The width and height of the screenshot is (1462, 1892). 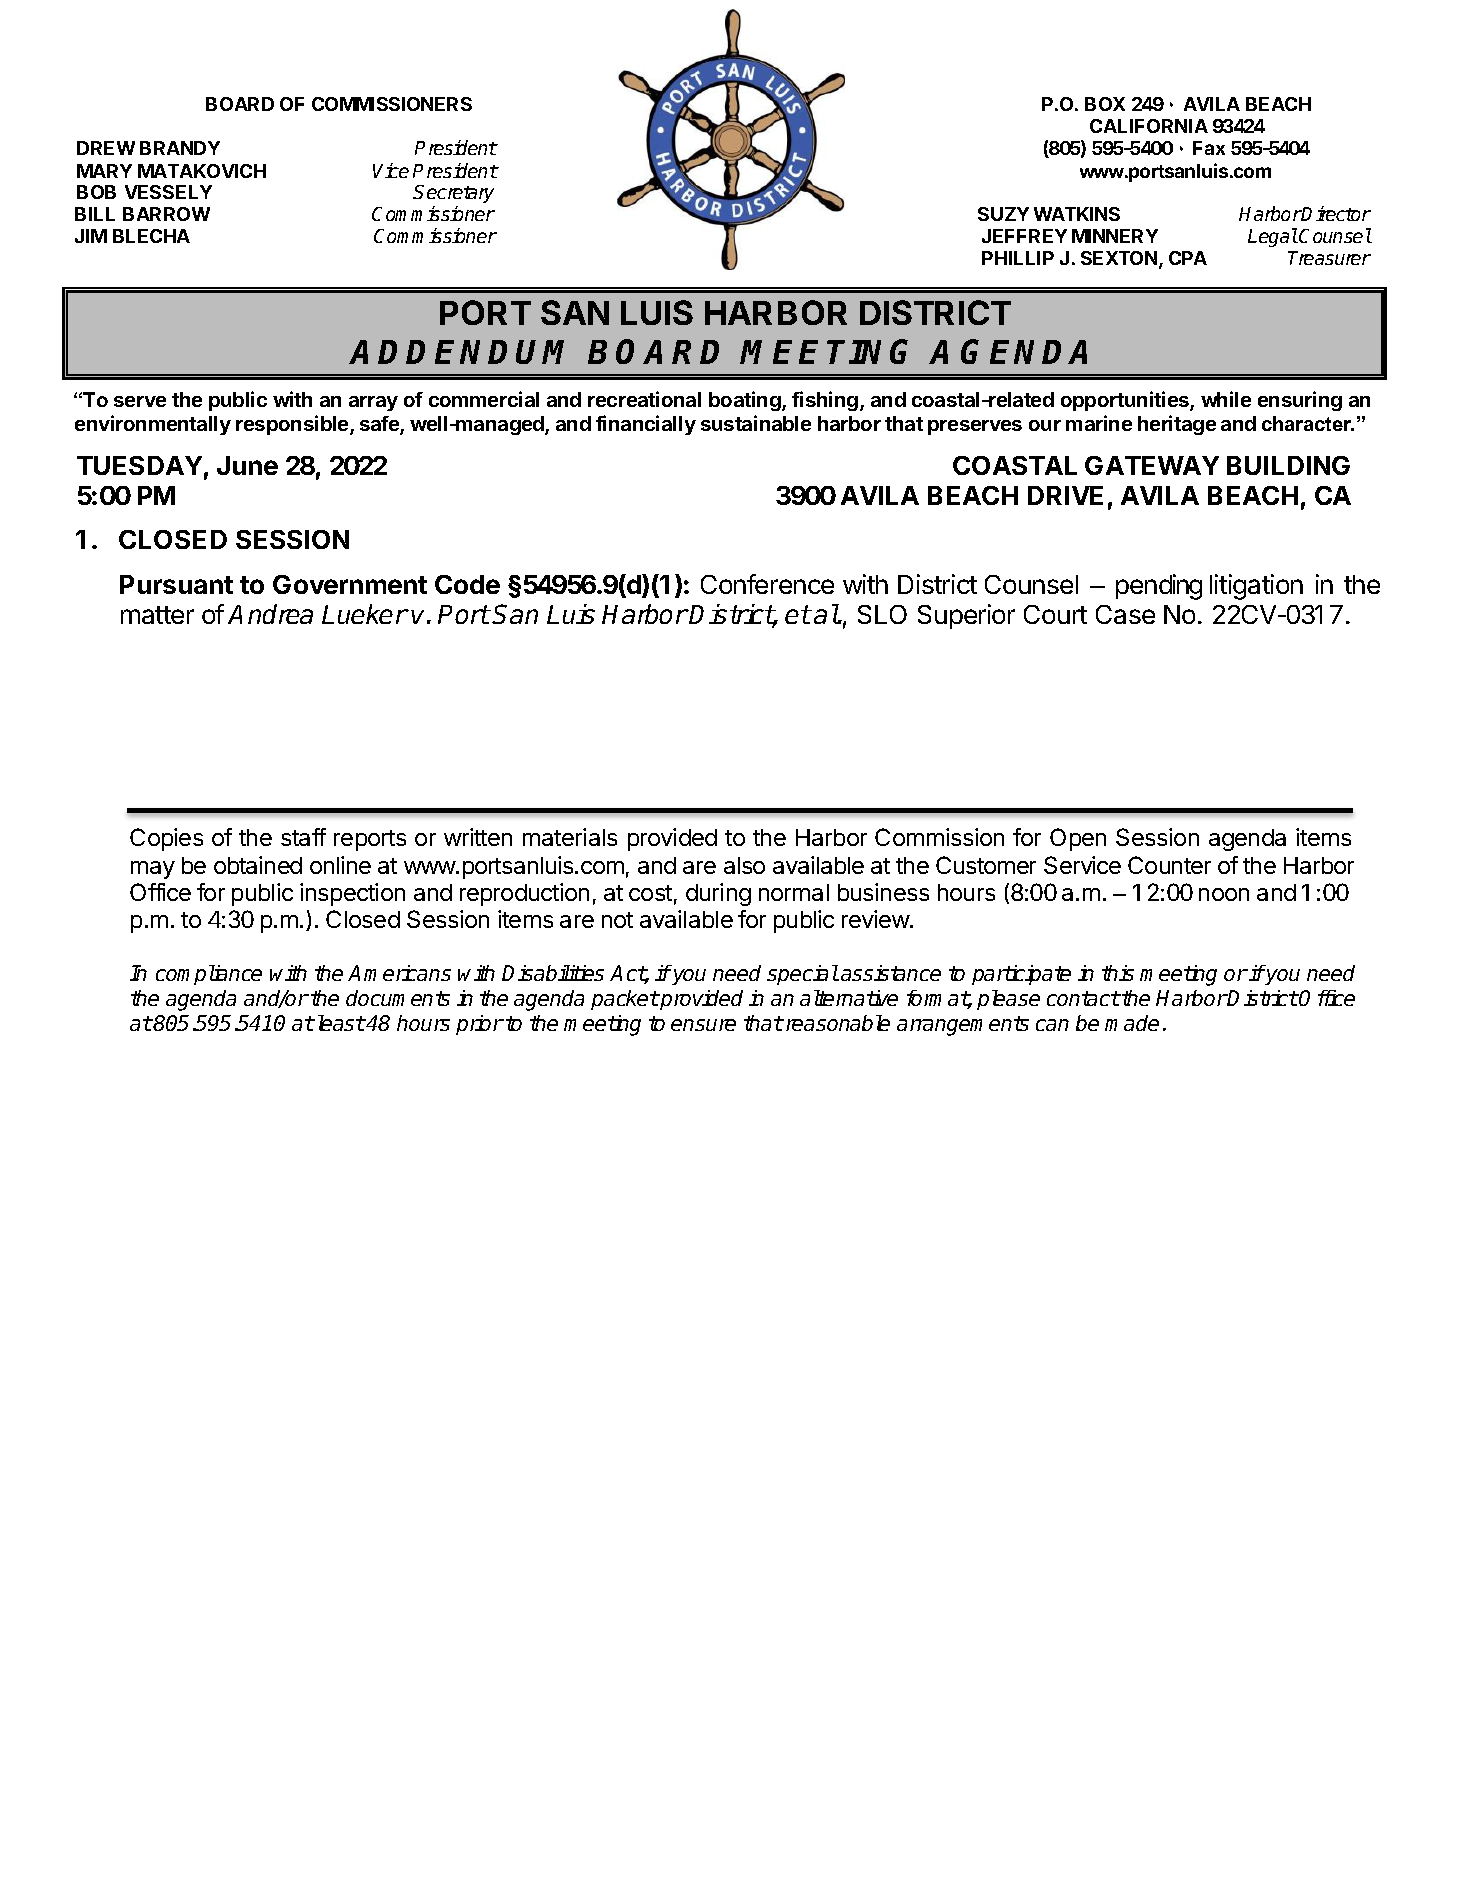 I want to click on Andrea, so click(x=270, y=614).
